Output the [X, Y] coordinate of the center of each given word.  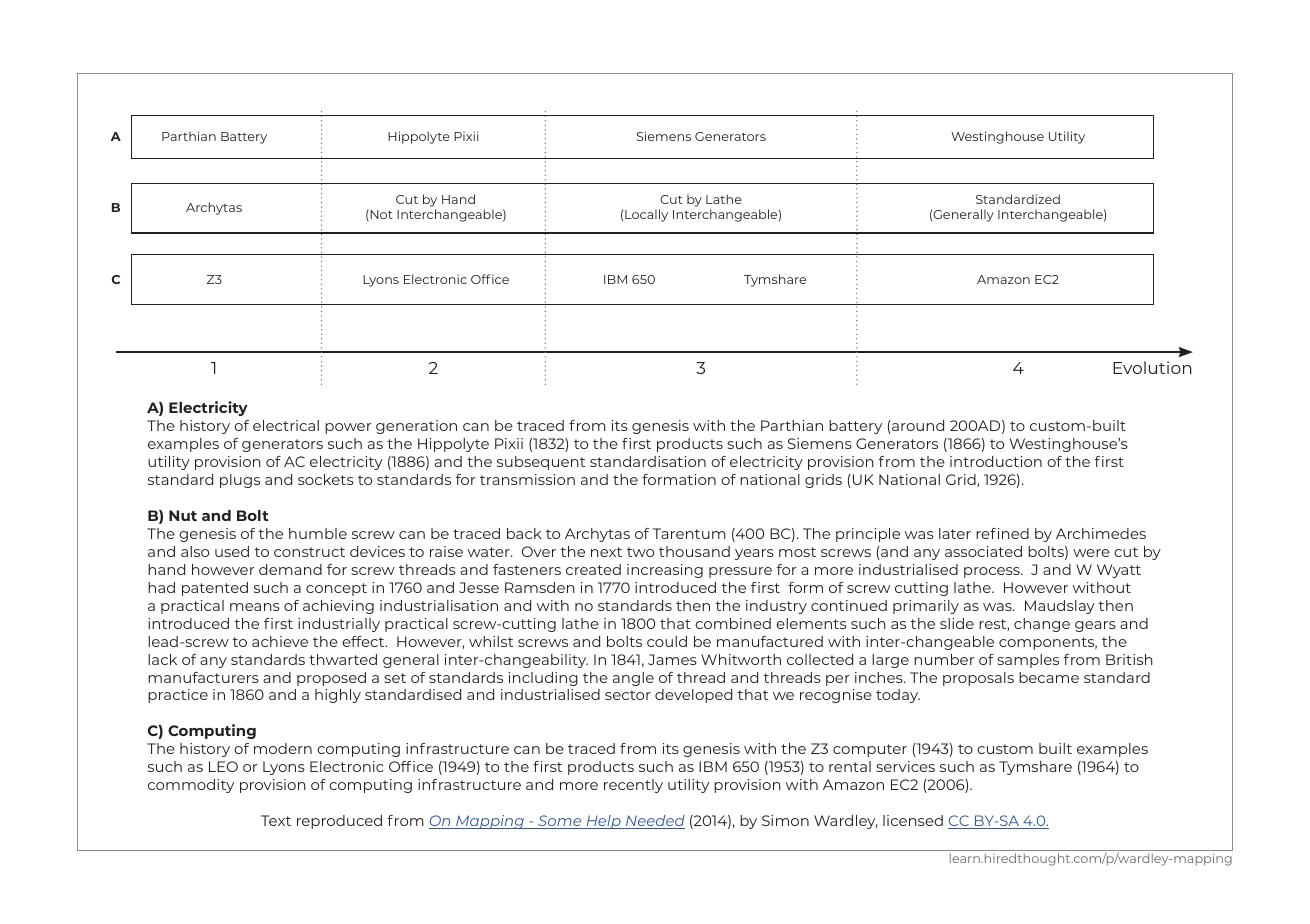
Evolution [1152, 367]
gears [1095, 626]
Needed [654, 822]
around [917, 427]
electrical [286, 425]
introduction [996, 461]
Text [276, 820]
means [255, 607]
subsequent [541, 463]
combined [733, 623]
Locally [646, 215]
